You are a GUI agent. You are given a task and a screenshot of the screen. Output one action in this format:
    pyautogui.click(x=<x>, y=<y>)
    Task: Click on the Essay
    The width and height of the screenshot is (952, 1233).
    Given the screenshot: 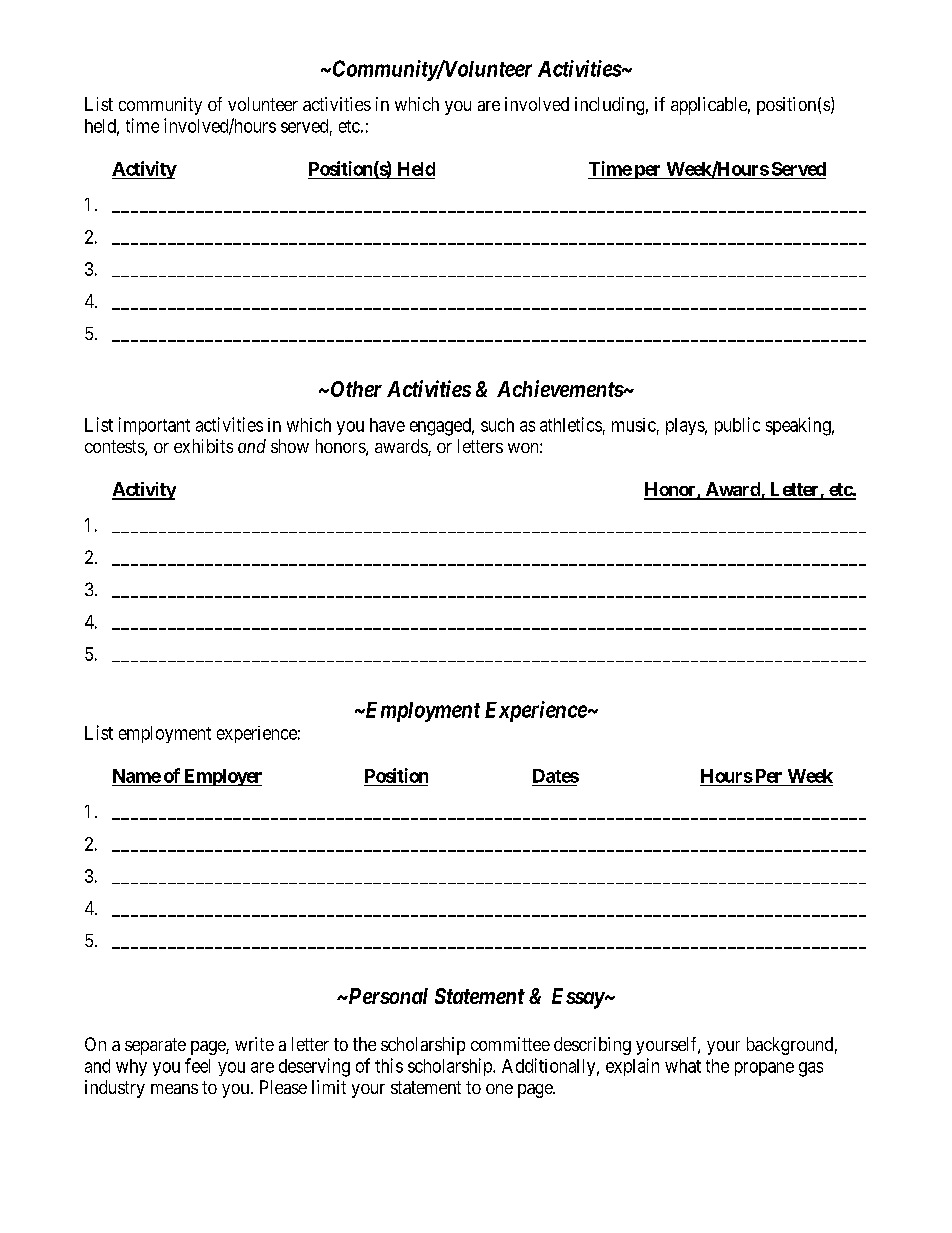 What is the action you would take?
    pyautogui.click(x=578, y=998)
